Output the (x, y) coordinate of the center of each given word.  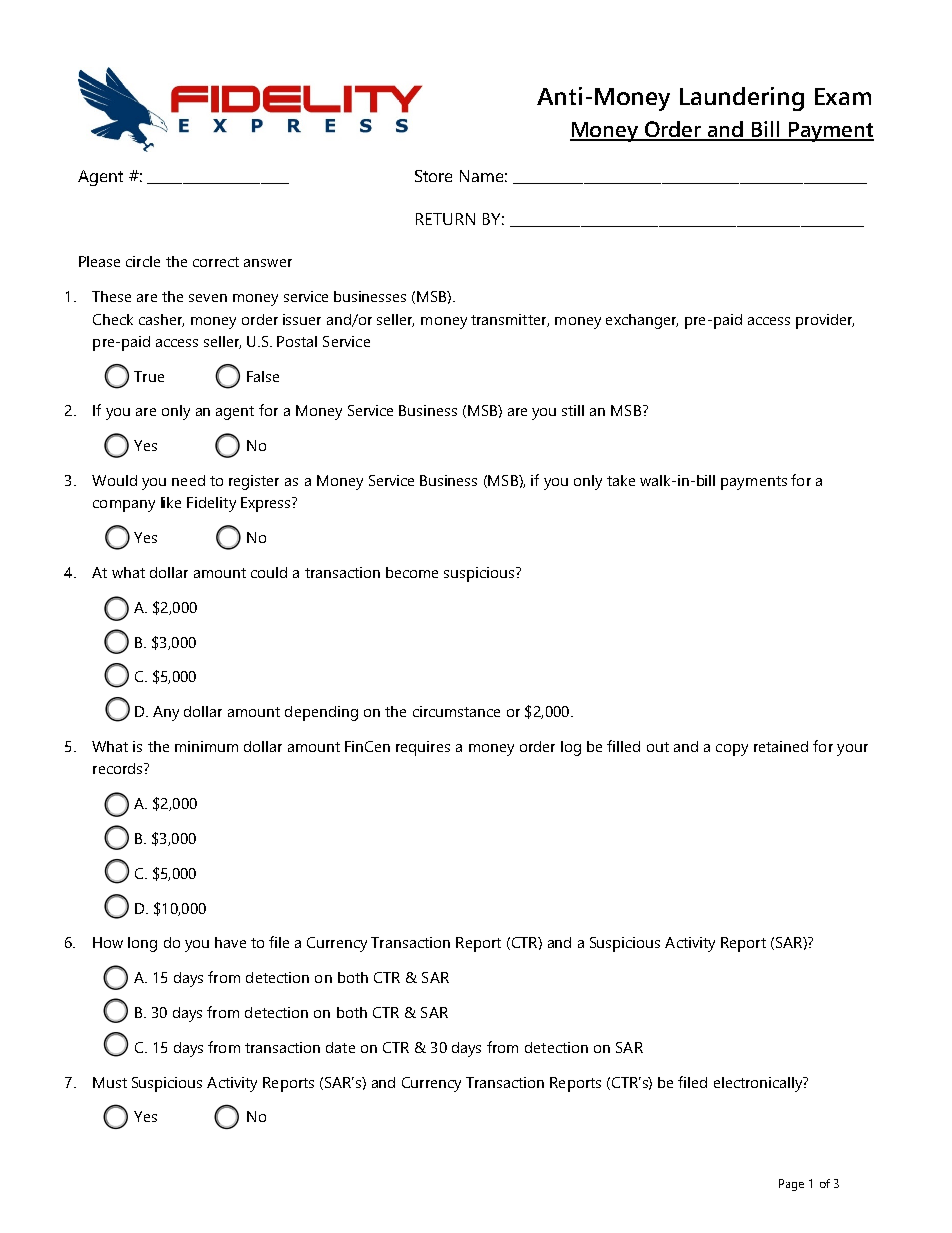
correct (216, 262)
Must (110, 1082)
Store (433, 176)
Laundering (742, 99)
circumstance (456, 711)
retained (781, 746)
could (269, 572)
